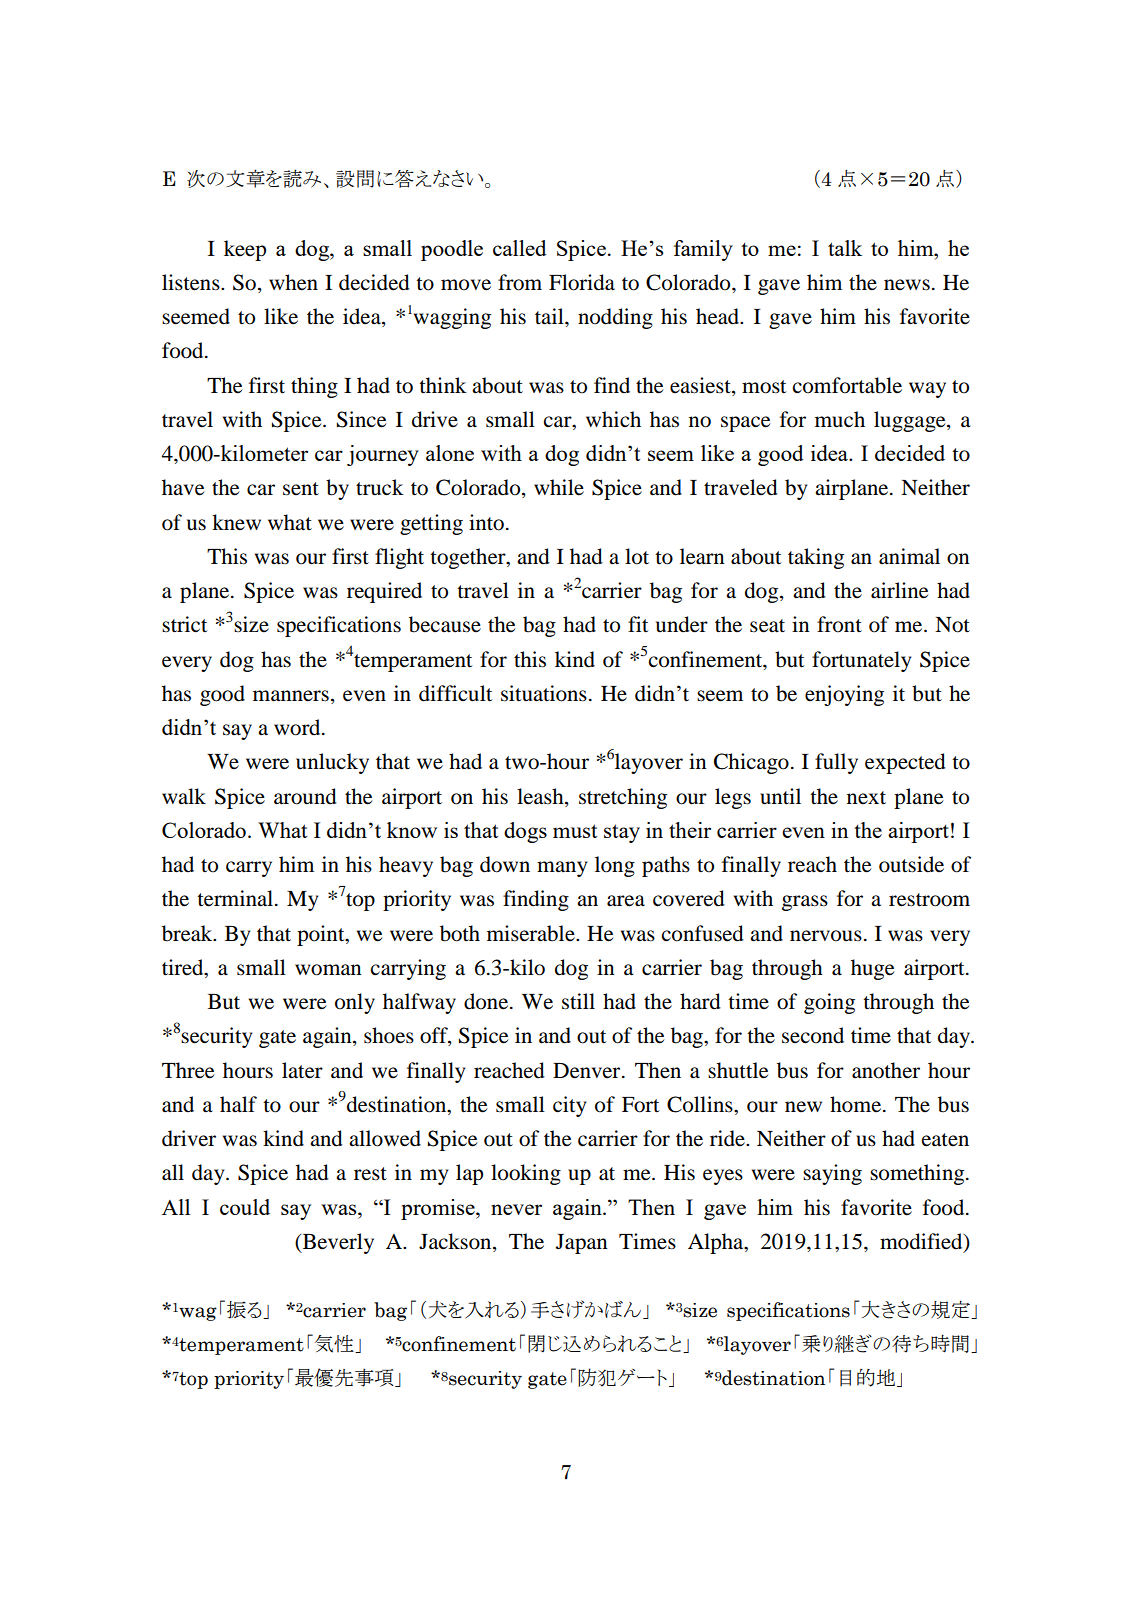 Image resolution: width=1132 pixels, height=1602 pixels. Describe the element at coordinates (236, 898) in the image. I see `terminal` at that location.
